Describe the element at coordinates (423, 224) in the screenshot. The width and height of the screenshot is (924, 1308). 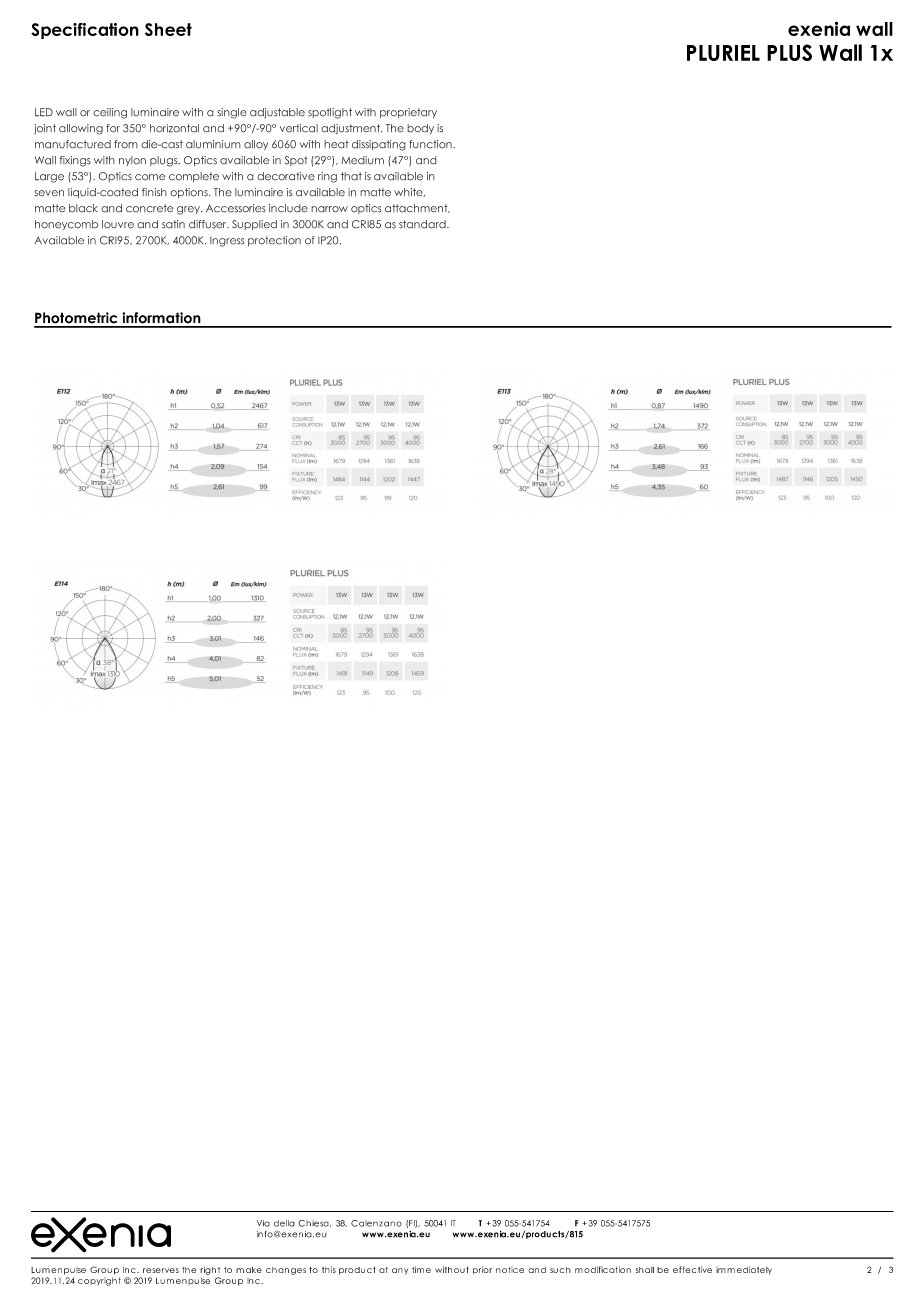
I see `standard` at that location.
